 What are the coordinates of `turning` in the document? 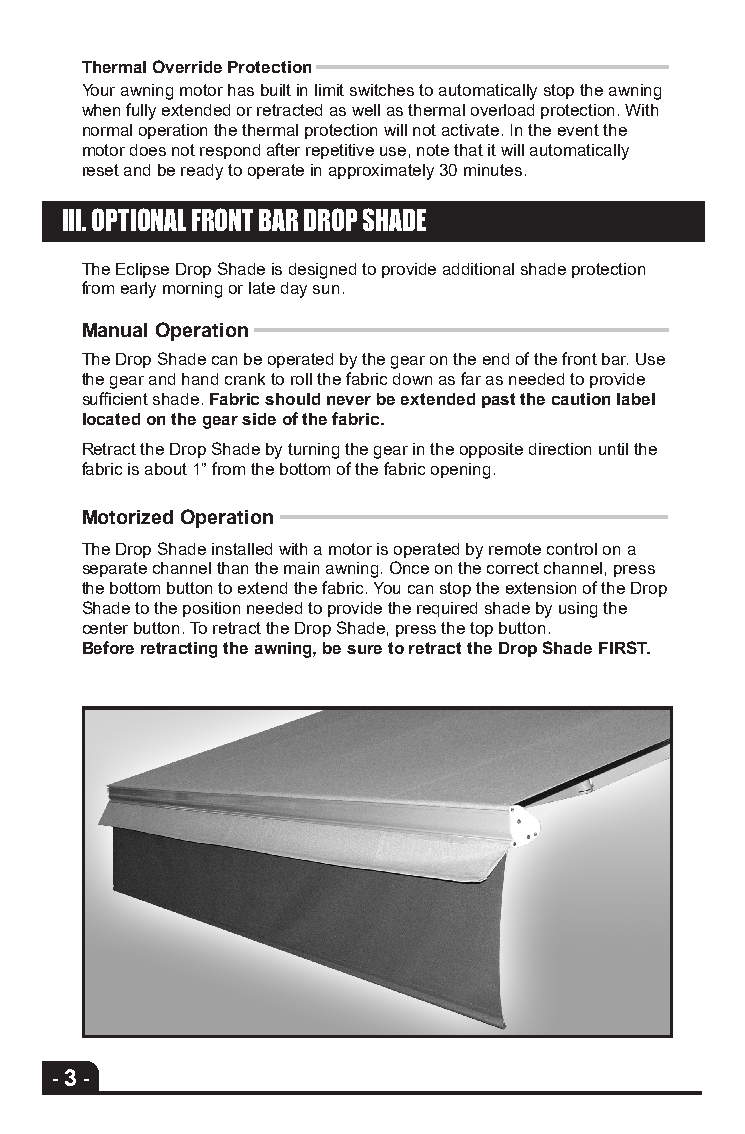 It's located at (313, 451).
